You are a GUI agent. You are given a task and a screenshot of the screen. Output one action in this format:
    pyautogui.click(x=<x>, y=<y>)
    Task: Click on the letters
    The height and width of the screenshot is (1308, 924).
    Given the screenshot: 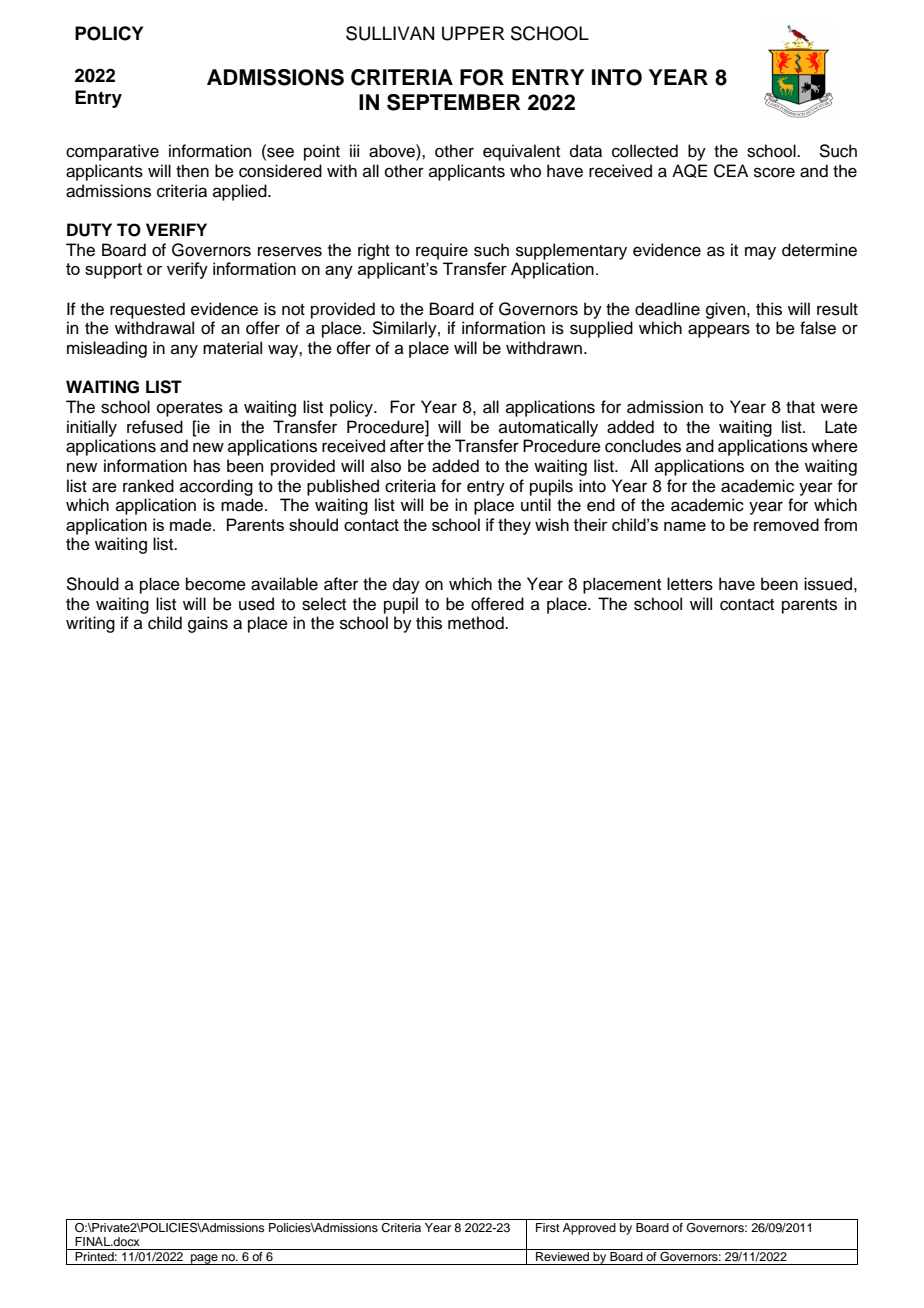 What is the action you would take?
    pyautogui.click(x=690, y=584)
